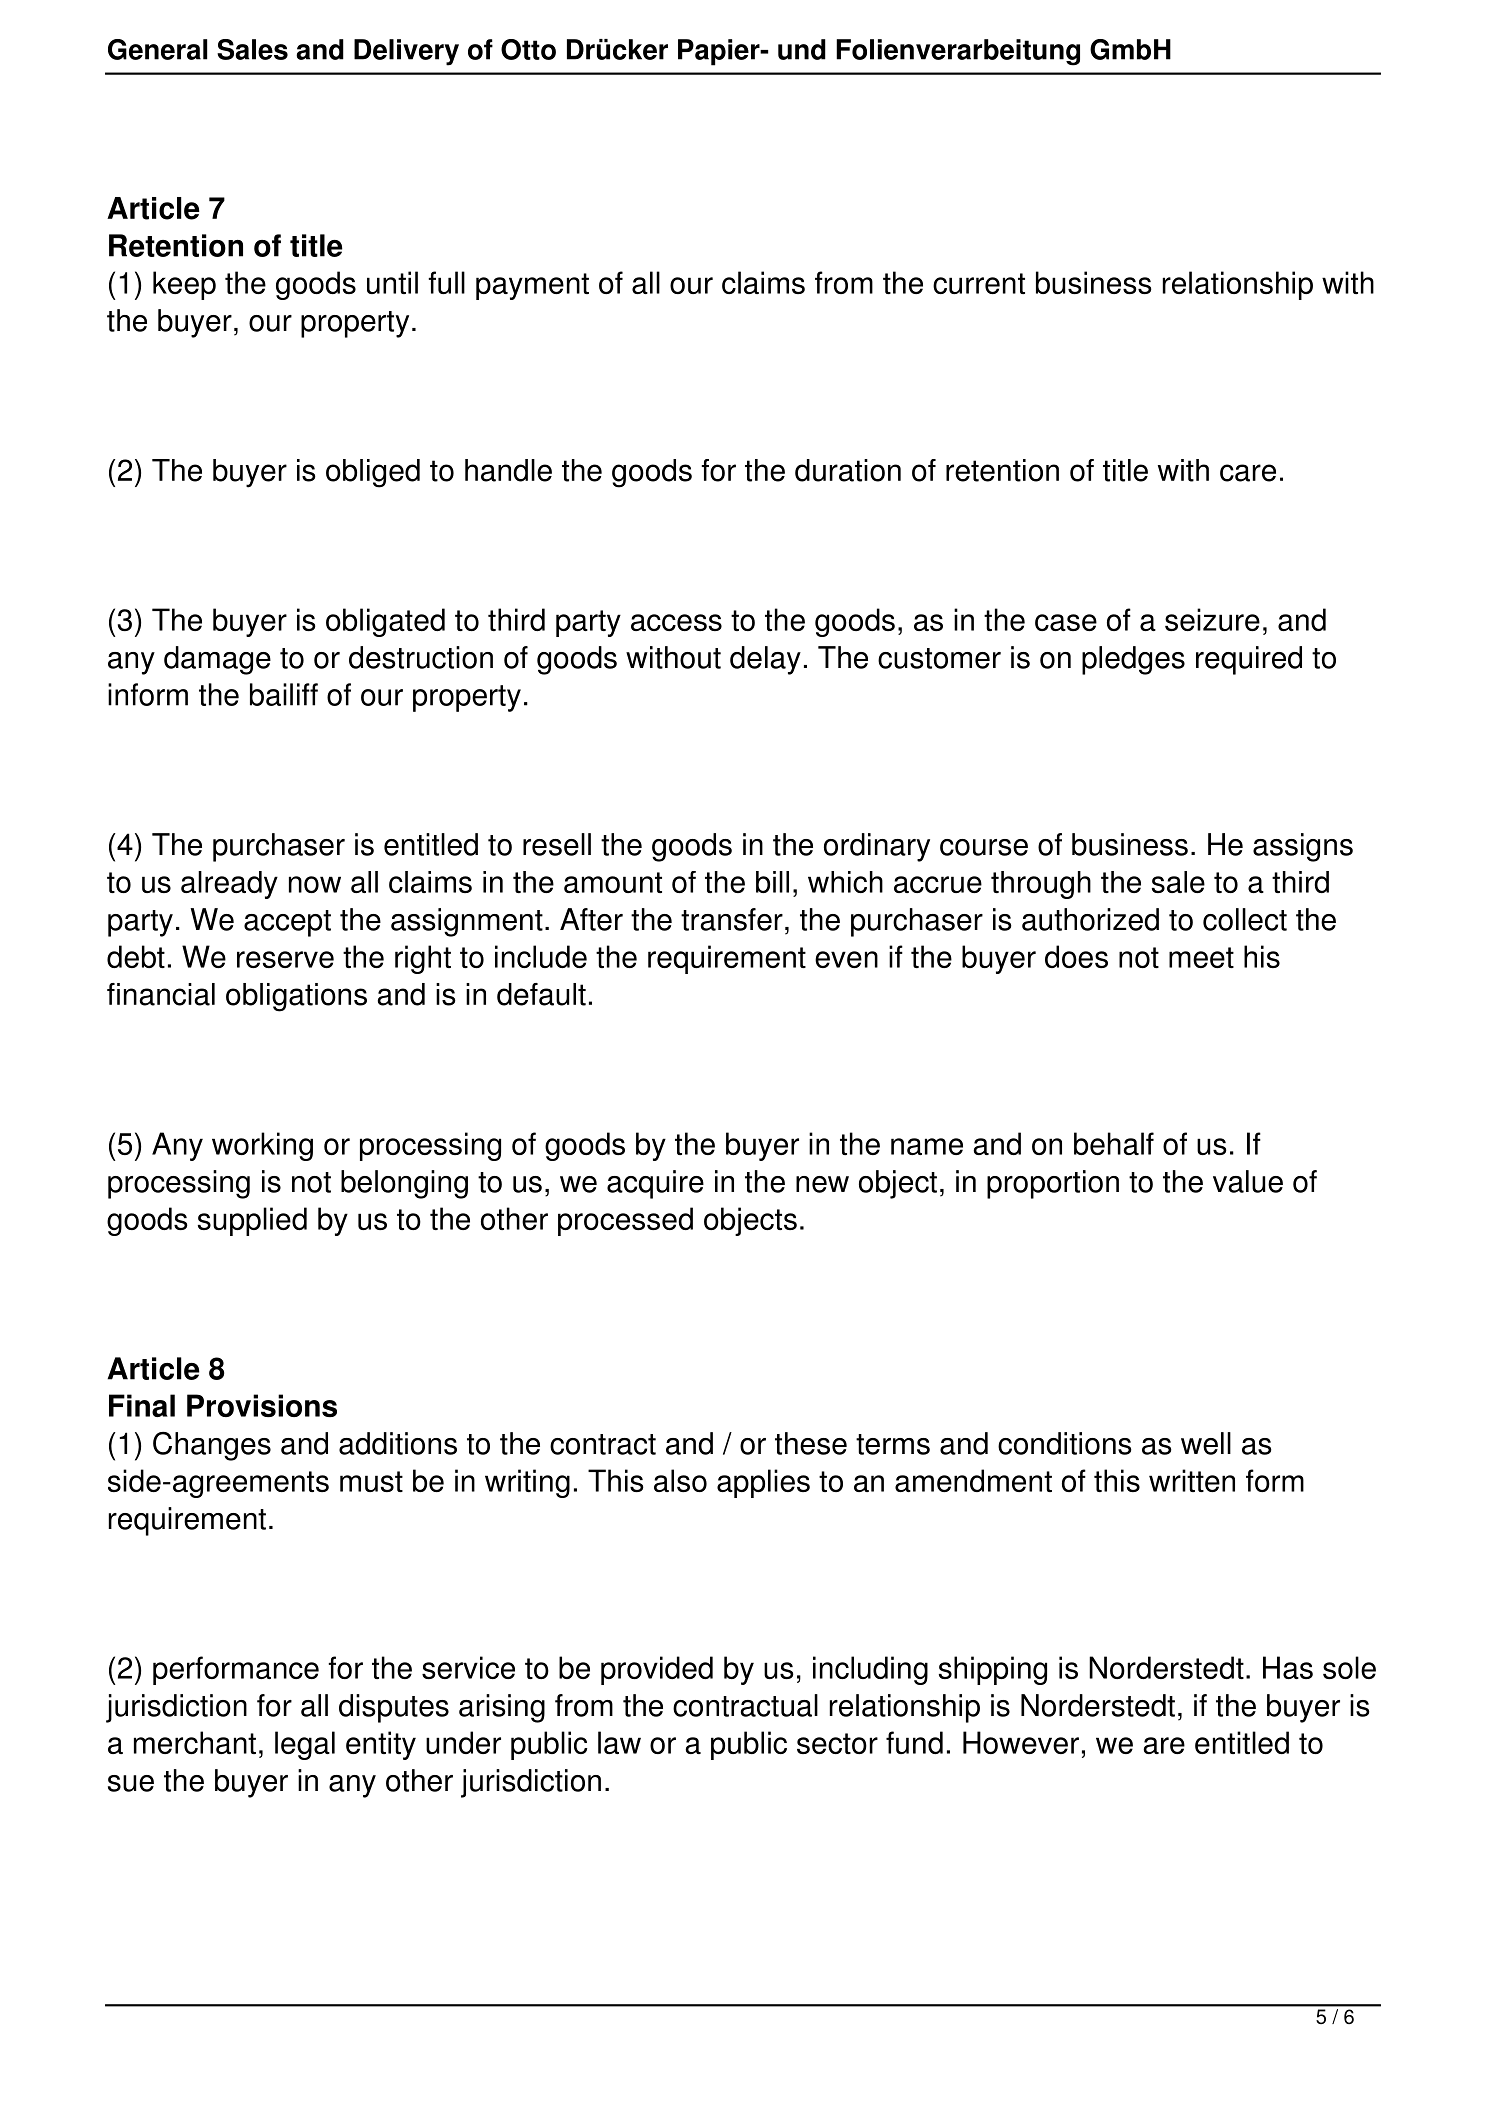 The height and width of the screenshot is (2101, 1486). What do you see at coordinates (157, 49) in the screenshot?
I see `General` at bounding box center [157, 49].
